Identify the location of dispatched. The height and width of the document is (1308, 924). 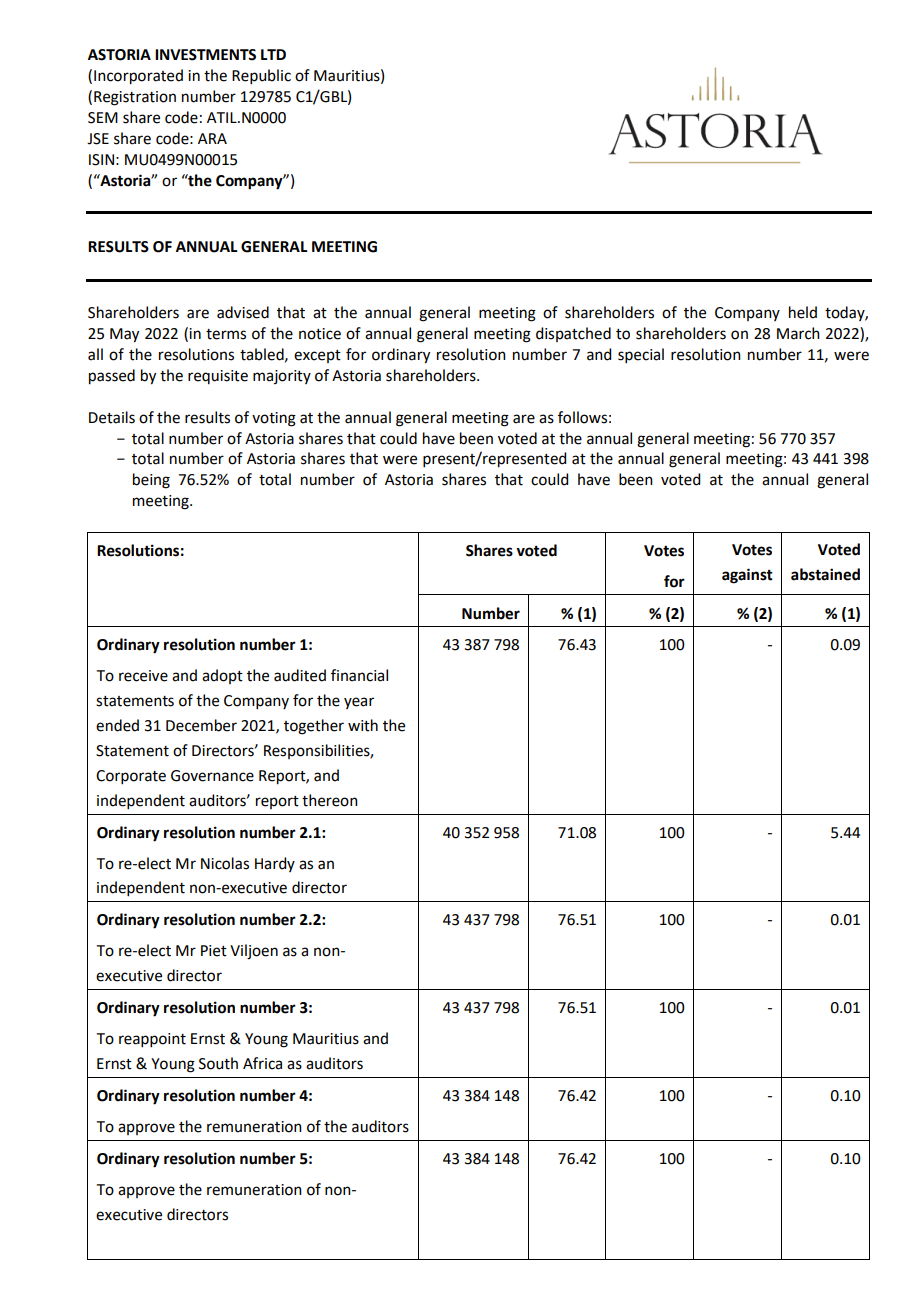
(573, 334).
